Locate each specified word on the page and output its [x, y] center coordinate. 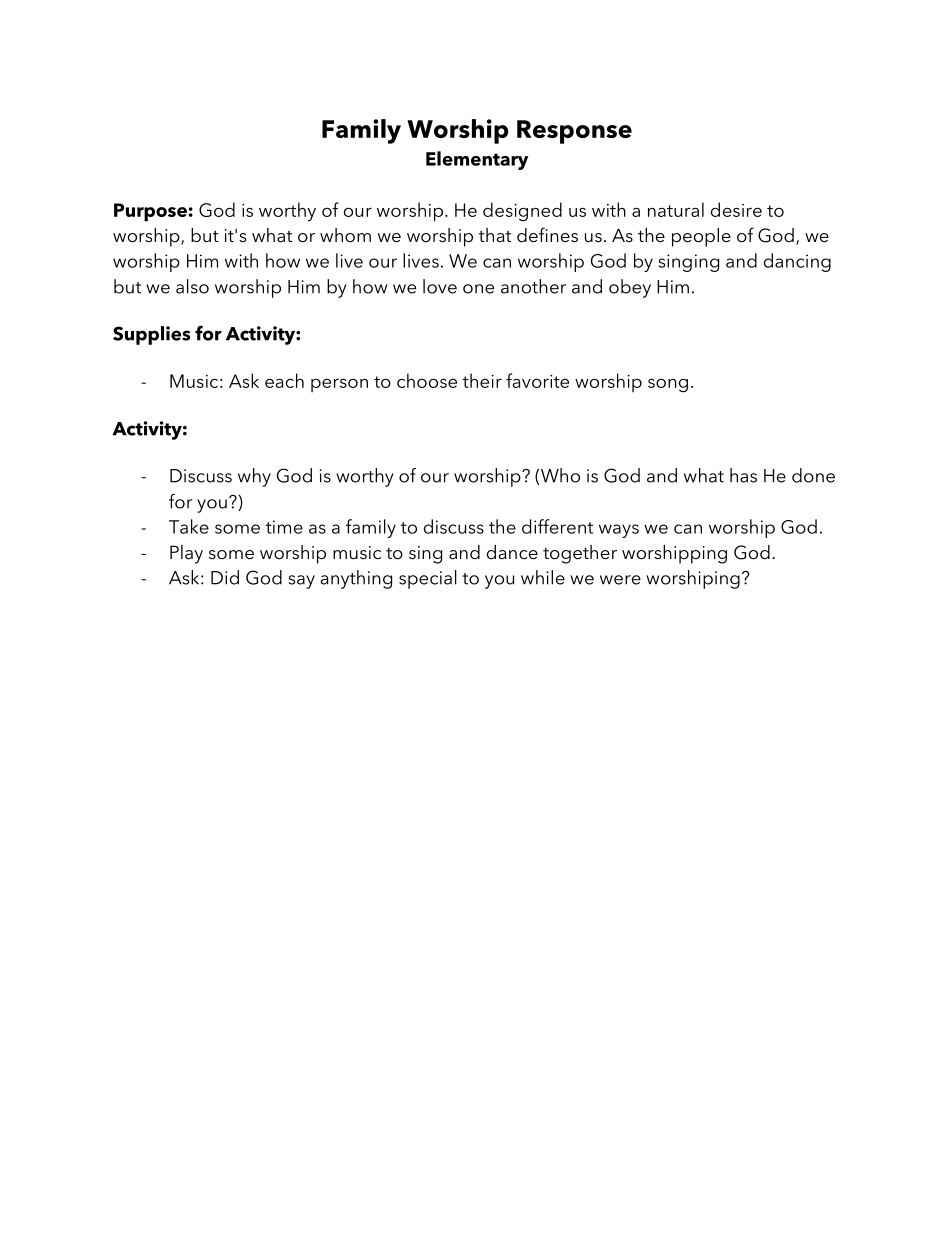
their [482, 380]
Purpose [150, 212]
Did [225, 577]
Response [574, 132]
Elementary [477, 160]
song [668, 386]
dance [512, 552]
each [284, 380]
